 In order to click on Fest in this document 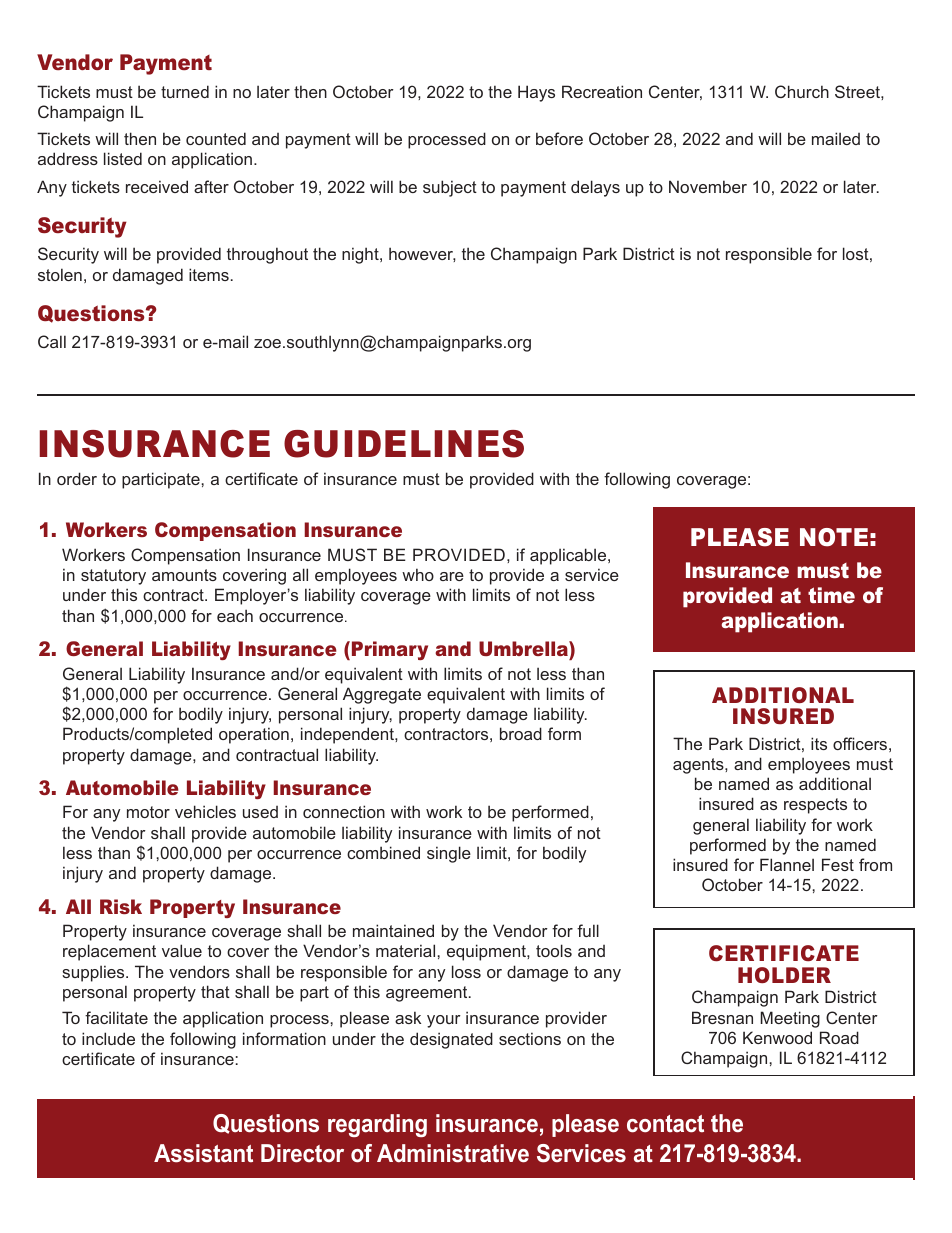, I will do `click(838, 864)`.
